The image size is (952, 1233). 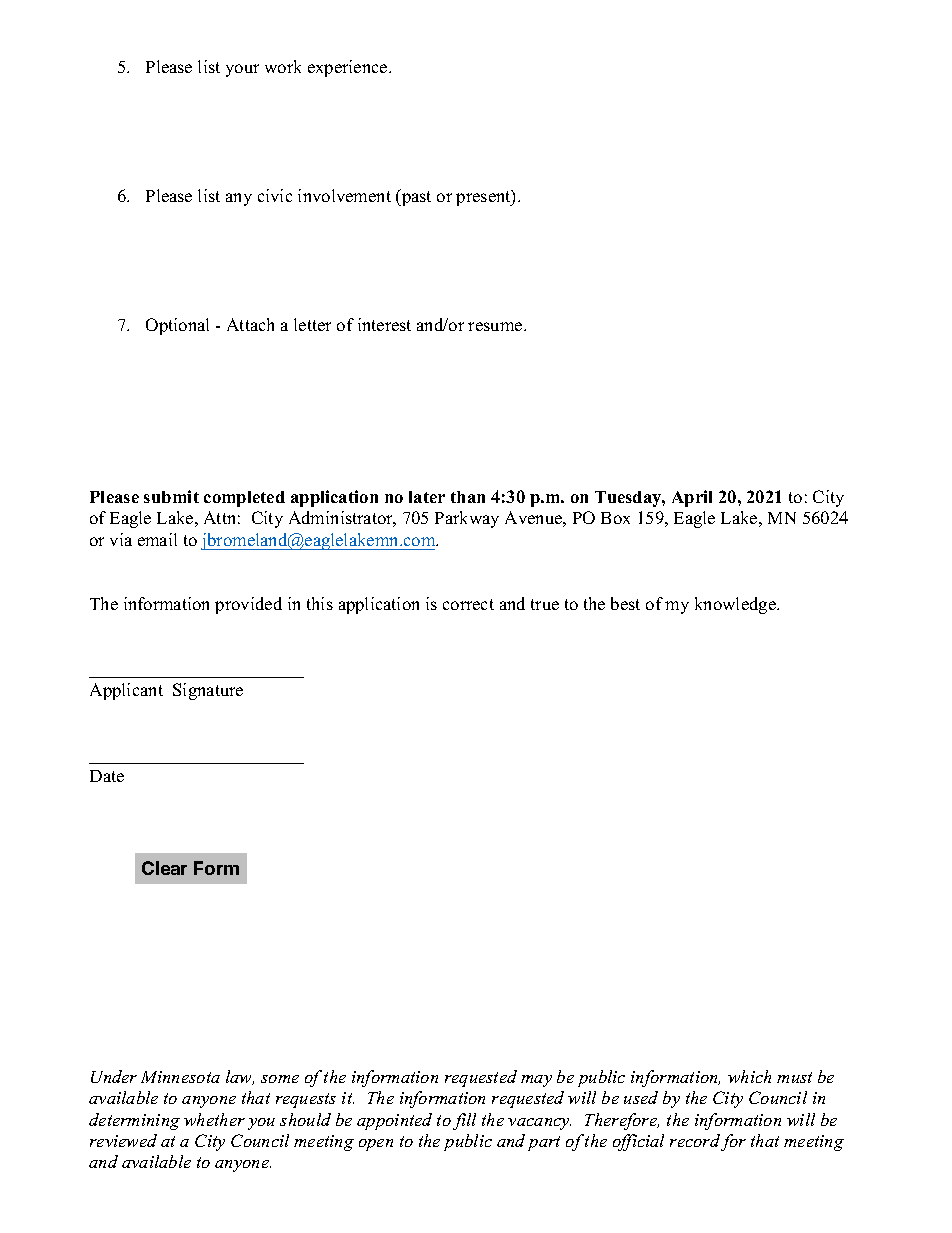 I want to click on experience, so click(x=349, y=68).
